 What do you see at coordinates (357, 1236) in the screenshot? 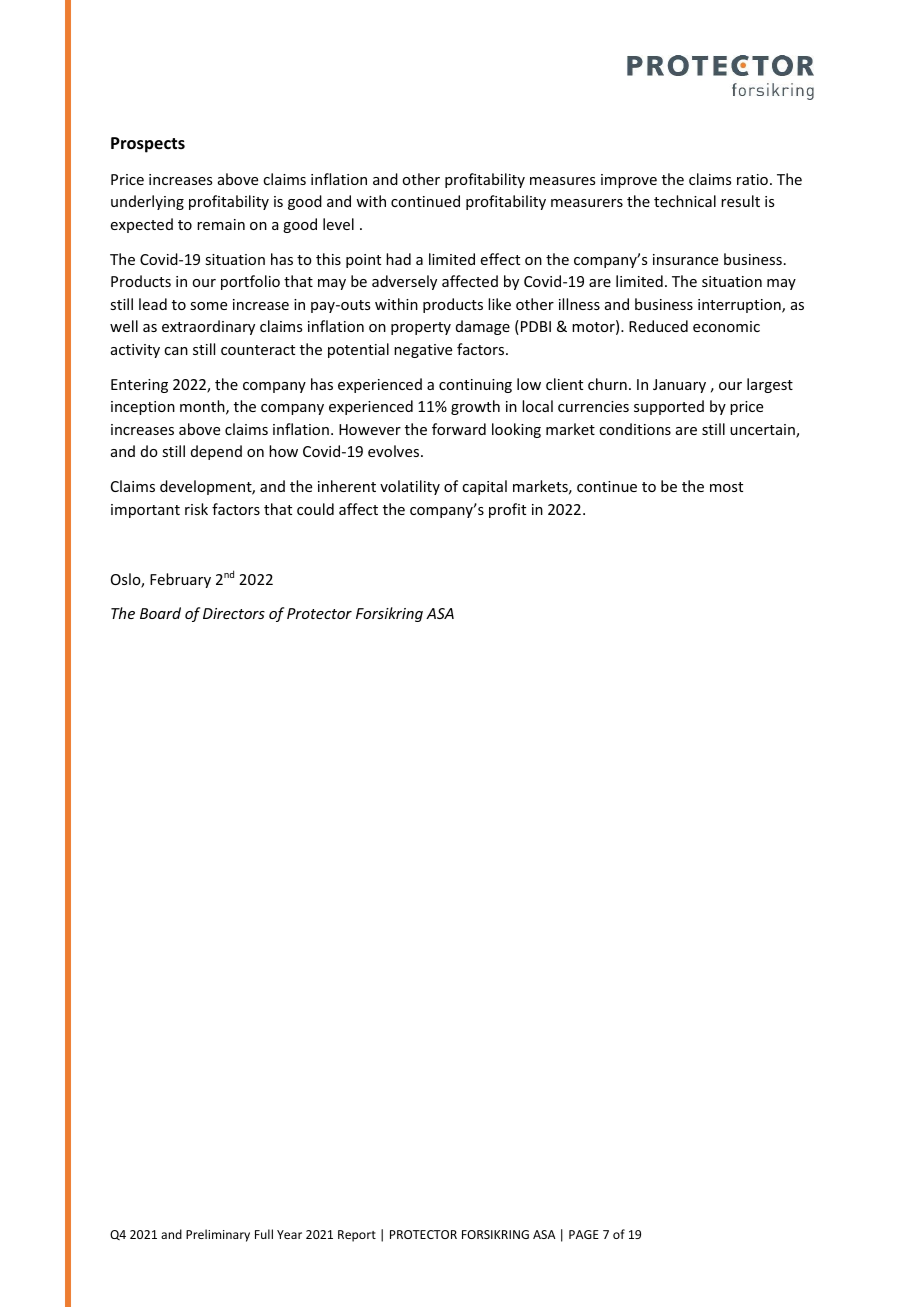
I see `Report` at bounding box center [357, 1236].
